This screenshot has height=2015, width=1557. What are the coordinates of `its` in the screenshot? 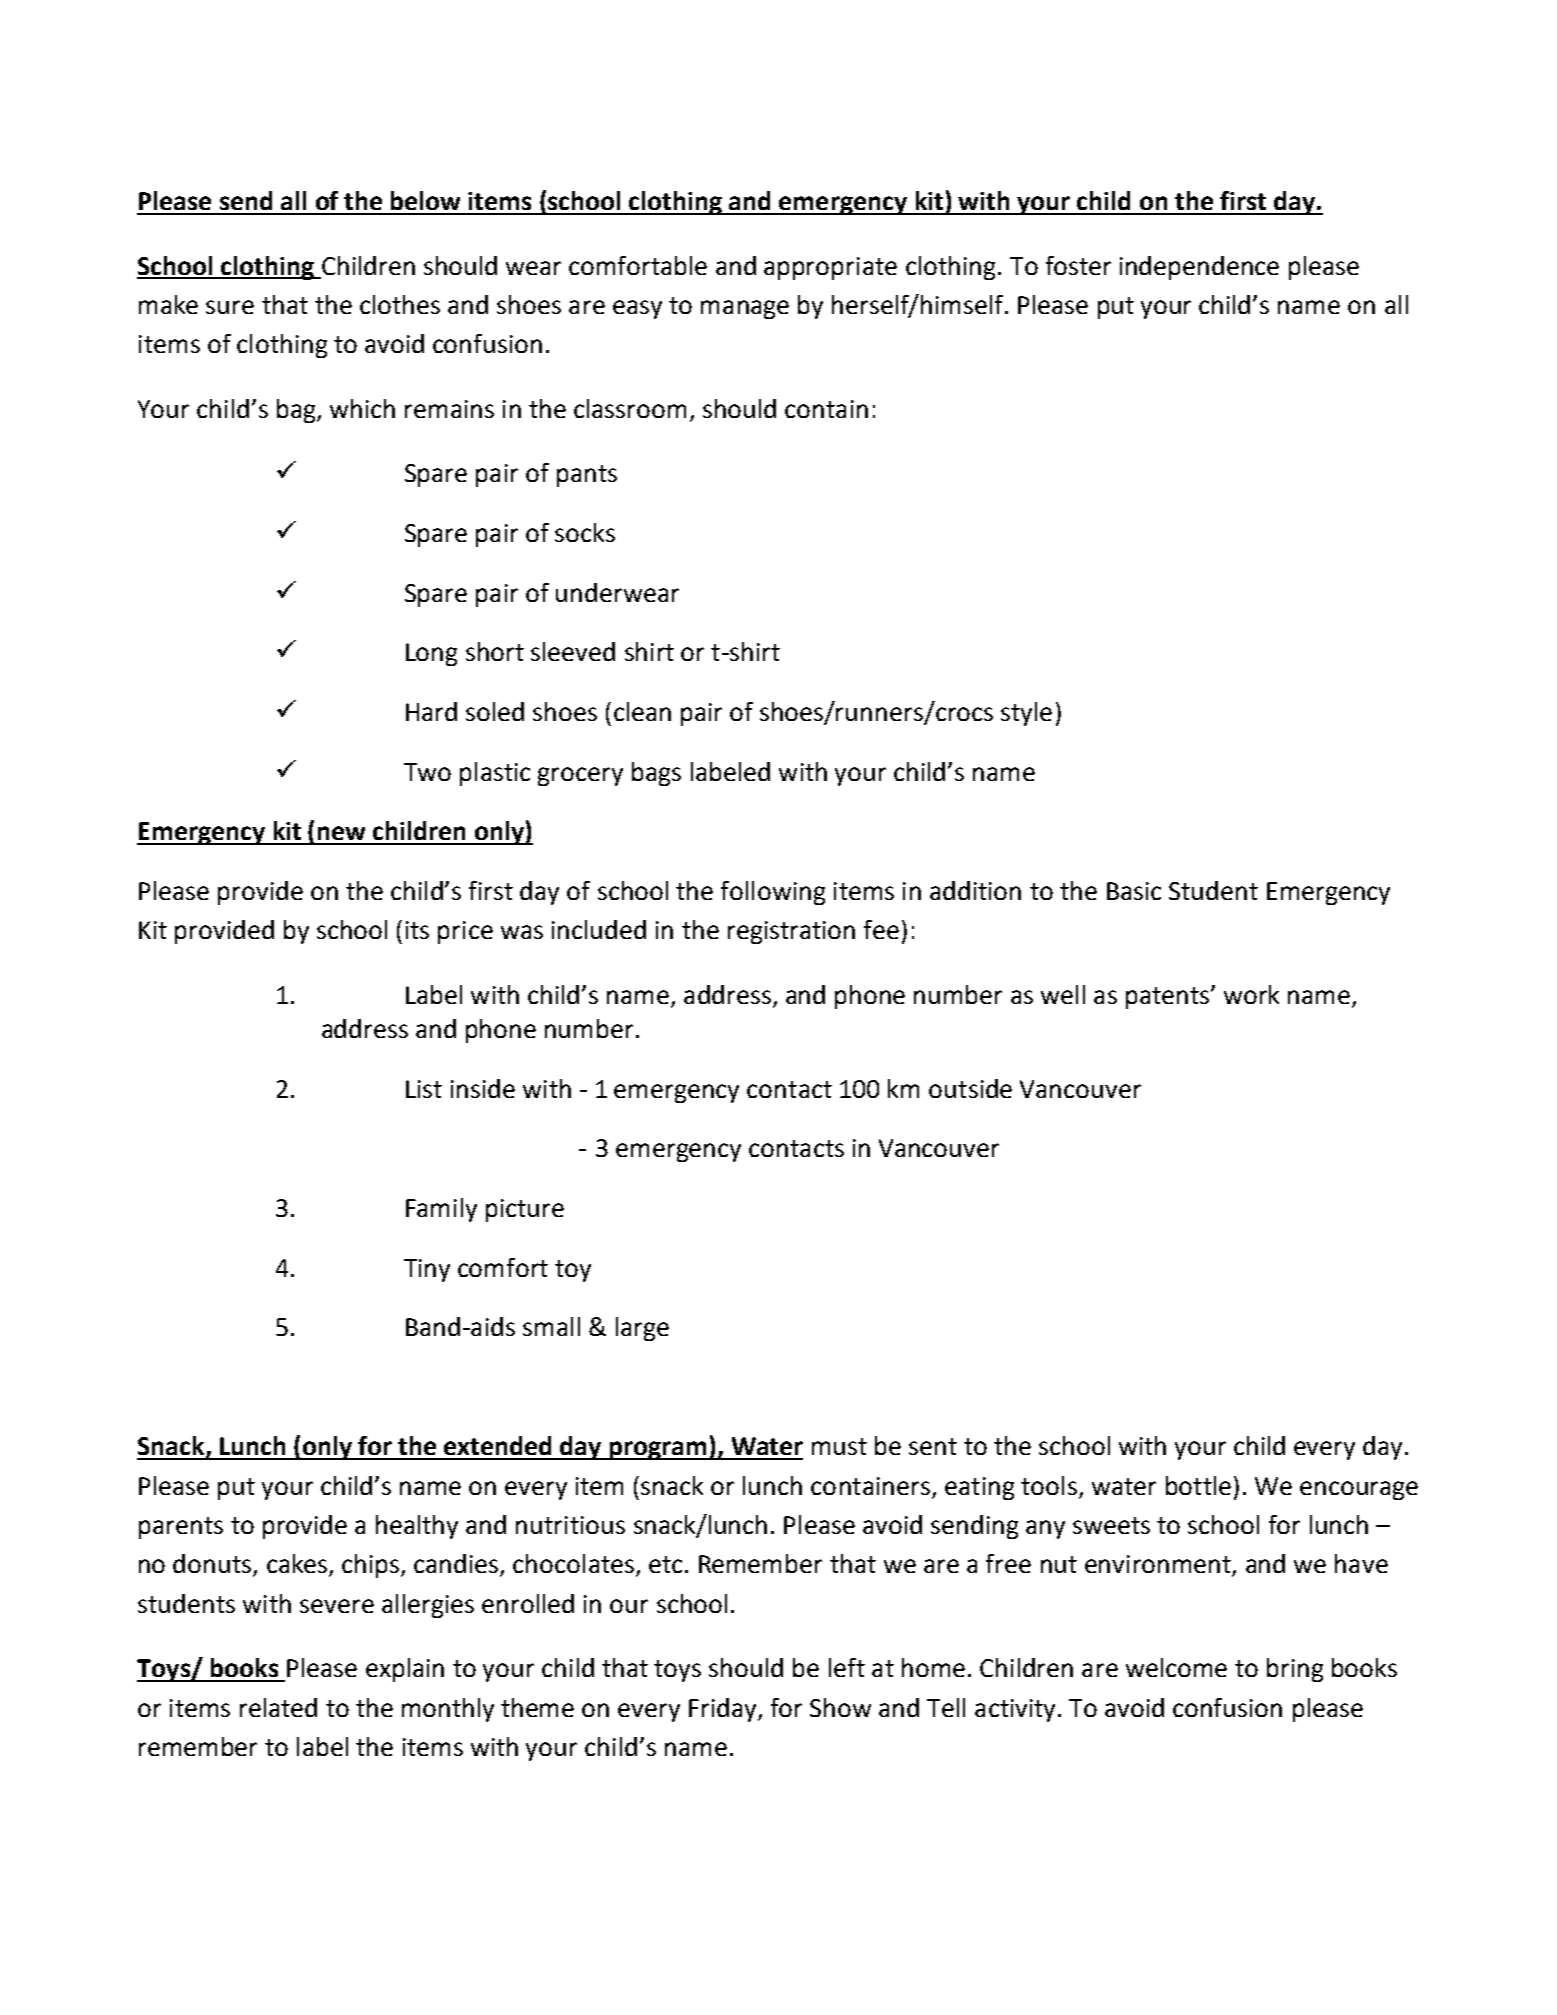 It's located at (417, 930).
